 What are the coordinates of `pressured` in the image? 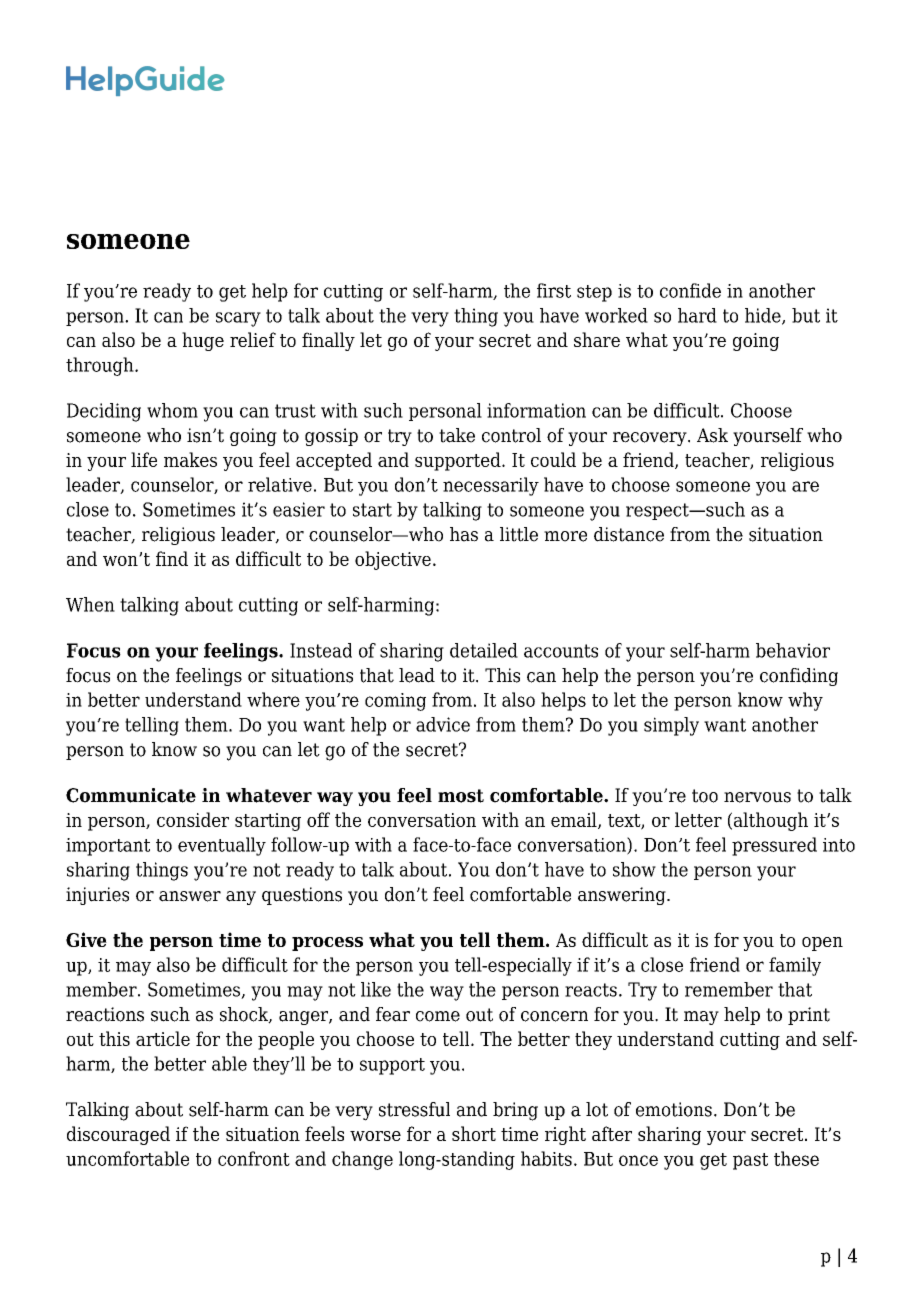 It's located at (774, 846).
